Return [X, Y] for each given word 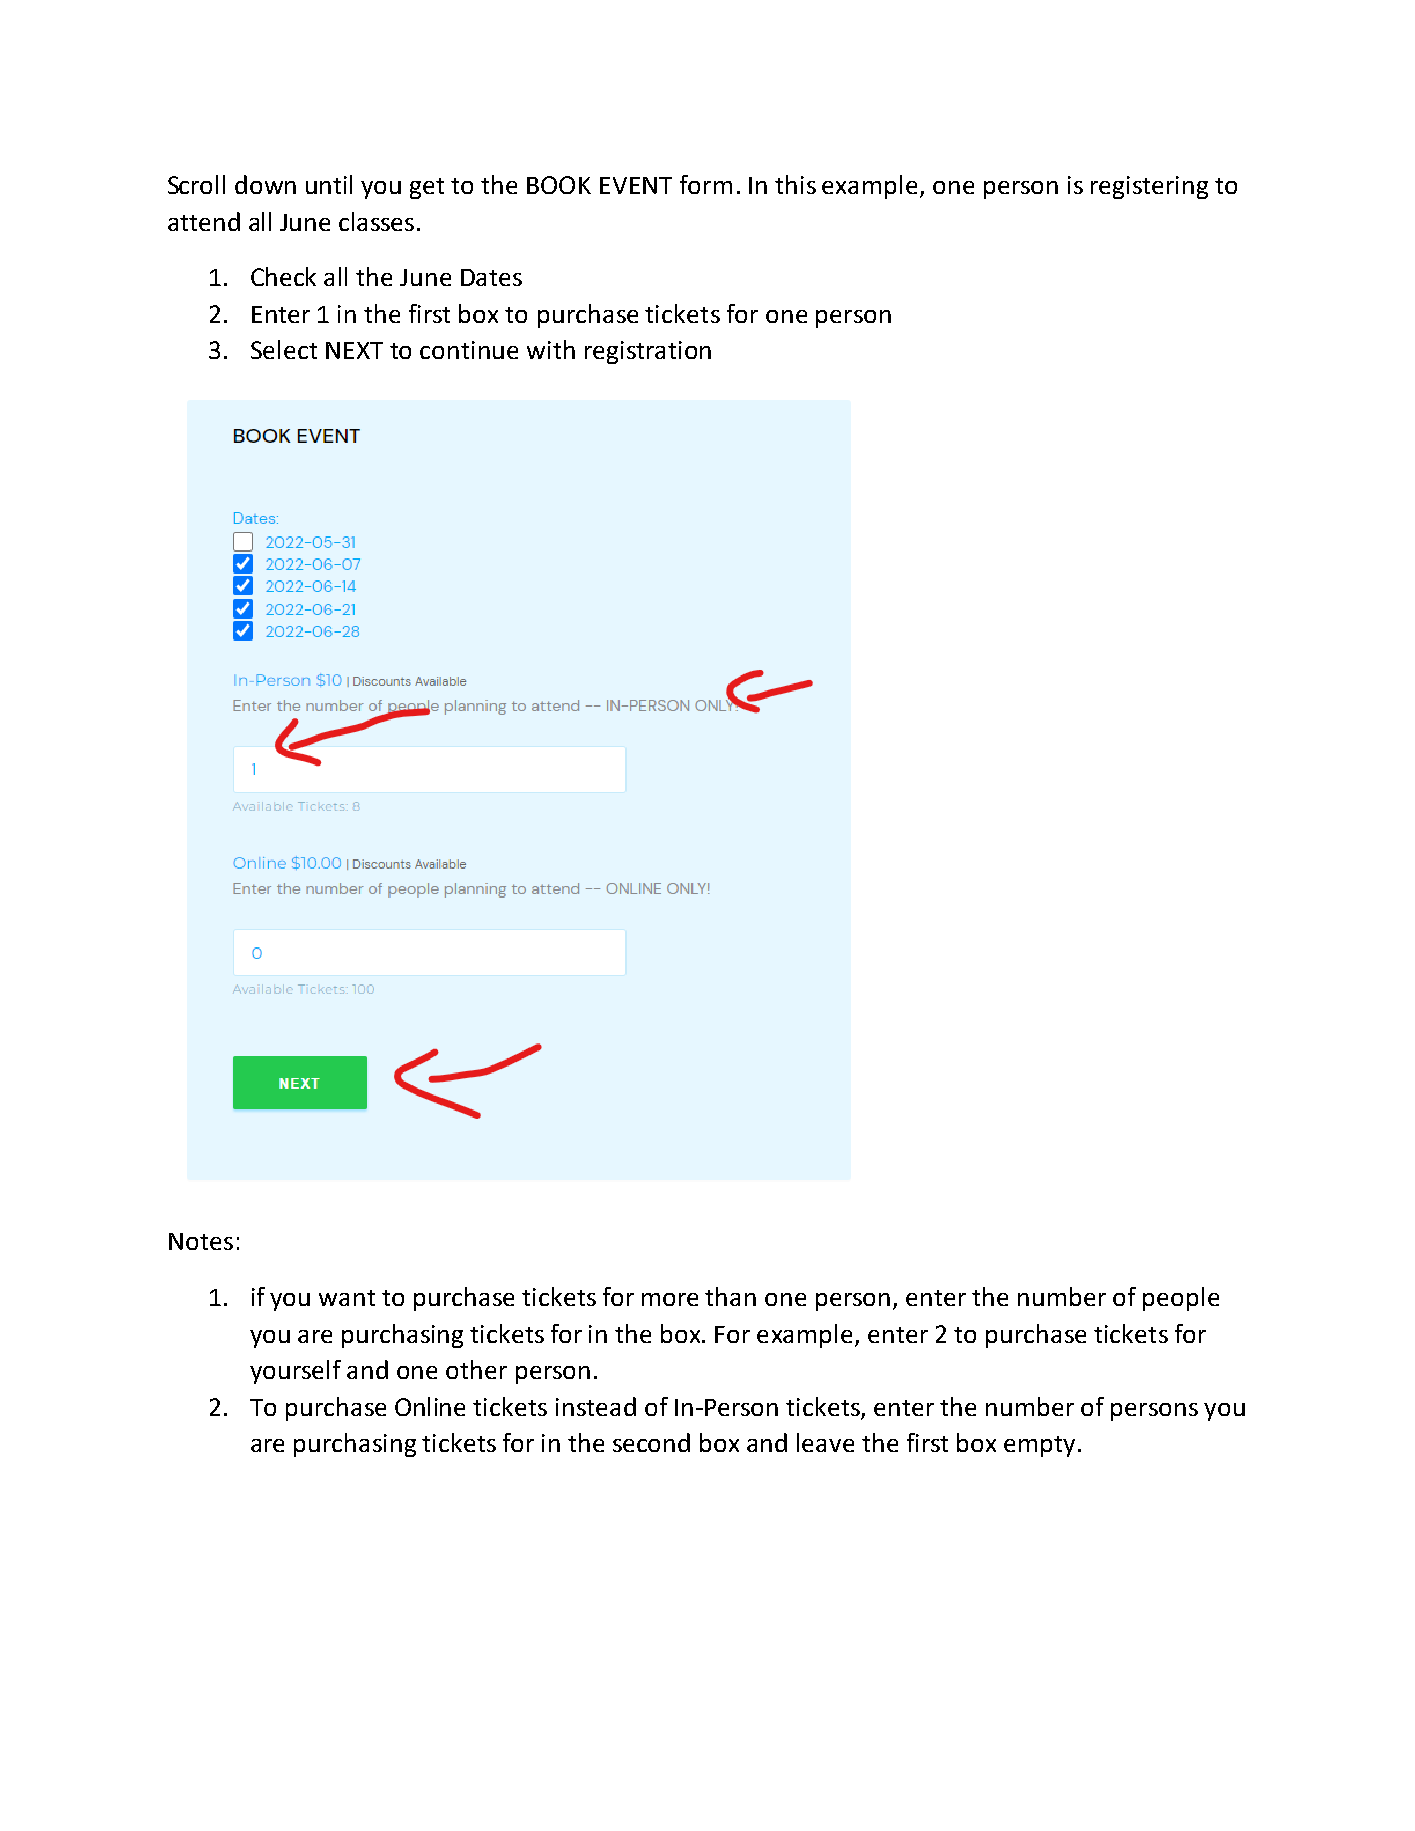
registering [1149, 187]
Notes [201, 1241]
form [706, 184]
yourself [295, 1372]
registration [648, 352]
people [1181, 1299]
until [329, 184]
